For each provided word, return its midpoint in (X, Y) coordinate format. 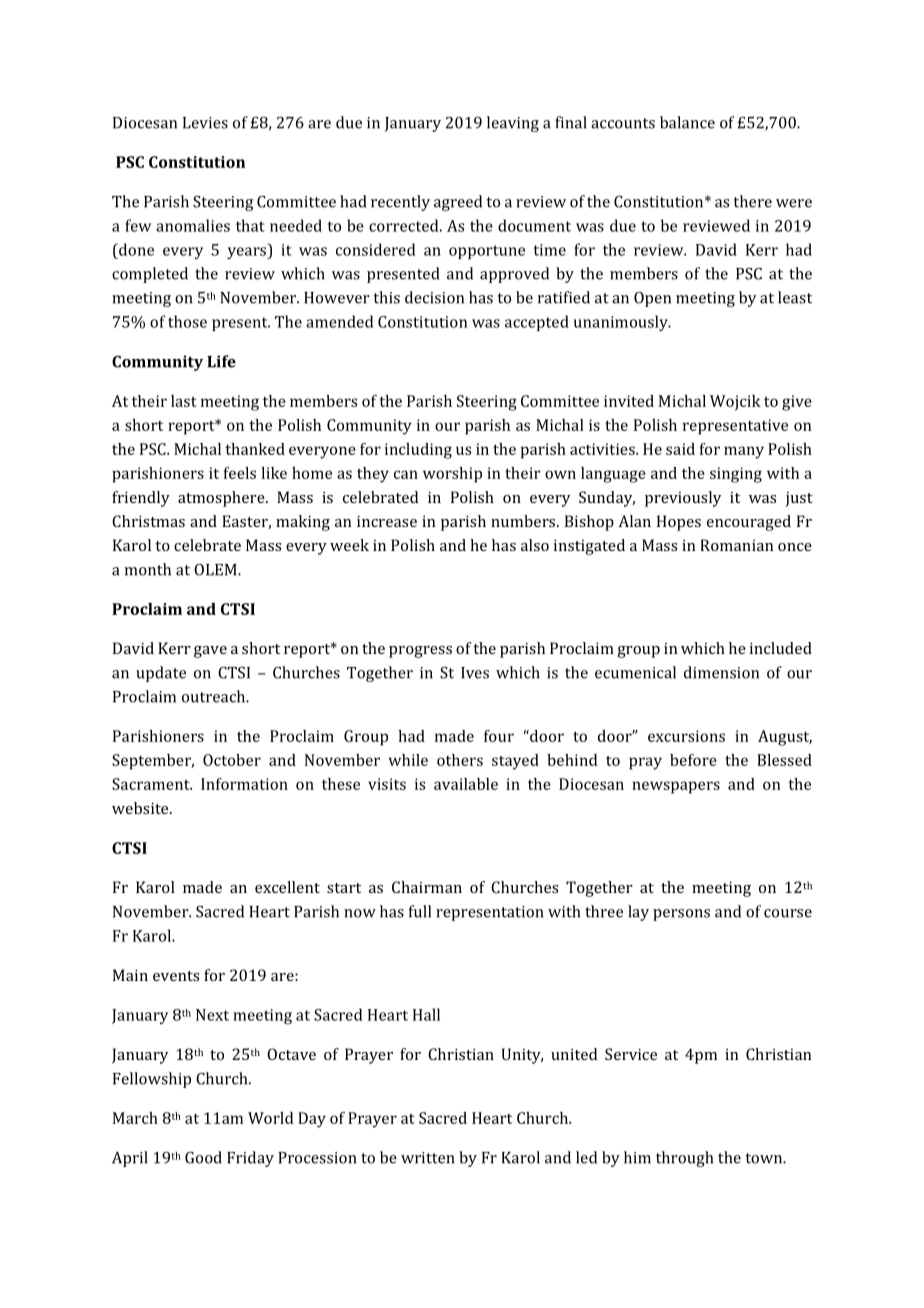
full (420, 911)
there (753, 201)
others (460, 760)
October (232, 760)
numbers (524, 521)
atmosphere (222, 499)
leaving (513, 124)
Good (203, 1157)
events (176, 976)
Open (652, 299)
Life (221, 361)
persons (681, 915)
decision (434, 297)
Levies (205, 123)
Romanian (737, 545)
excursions (686, 736)
